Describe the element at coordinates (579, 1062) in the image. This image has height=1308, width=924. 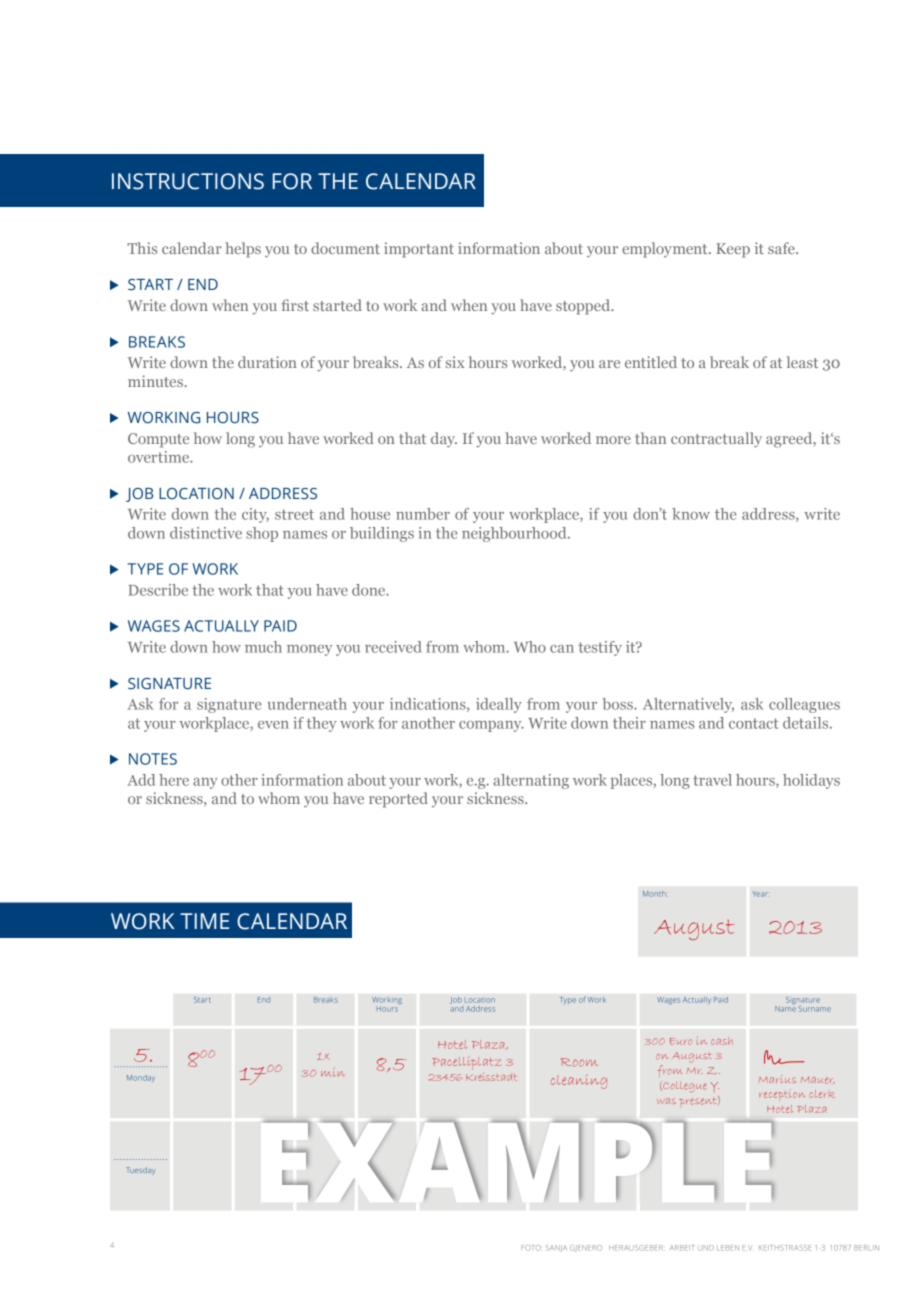
I see `Room` at that location.
